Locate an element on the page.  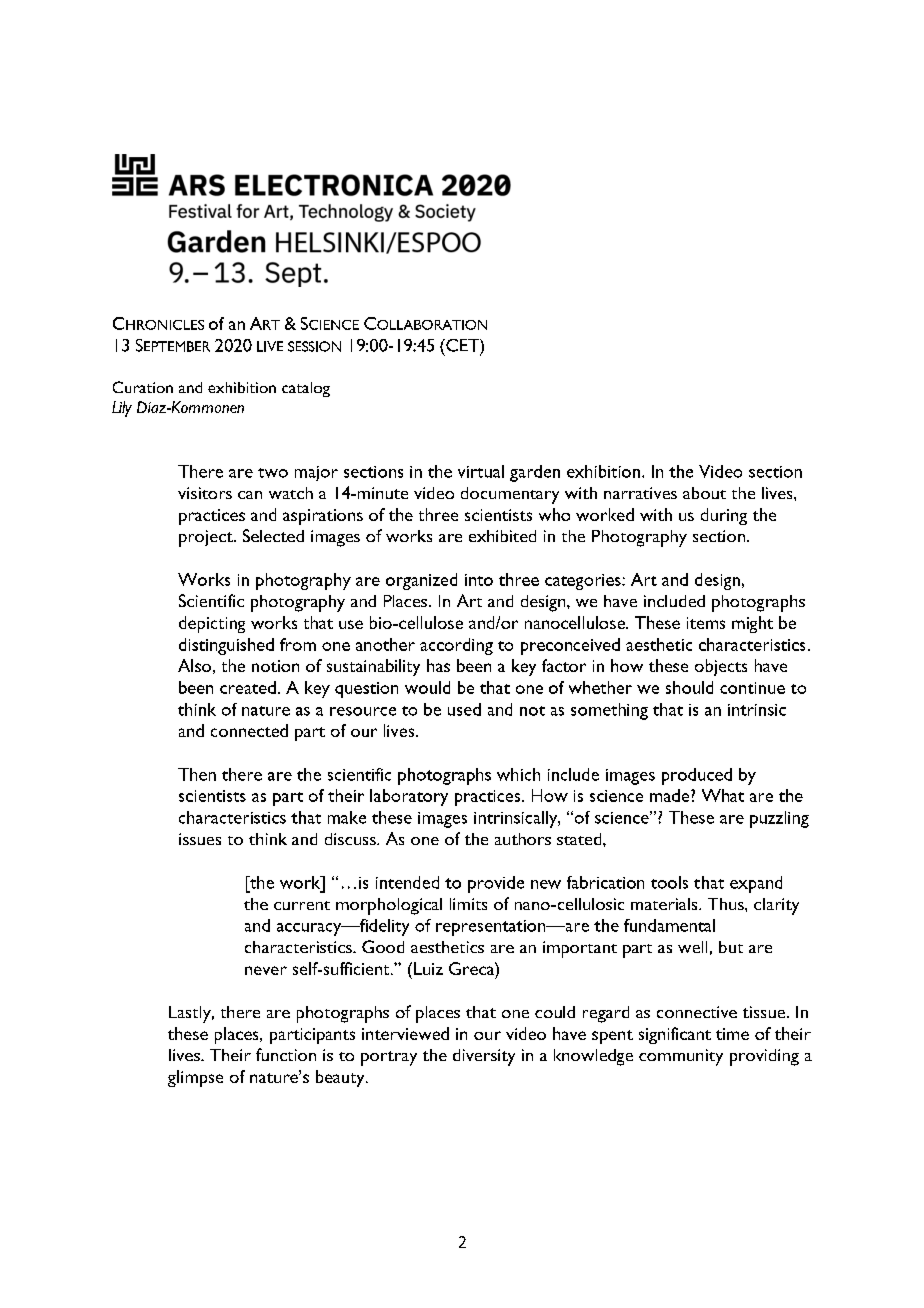
organized is located at coordinates (421, 581).
